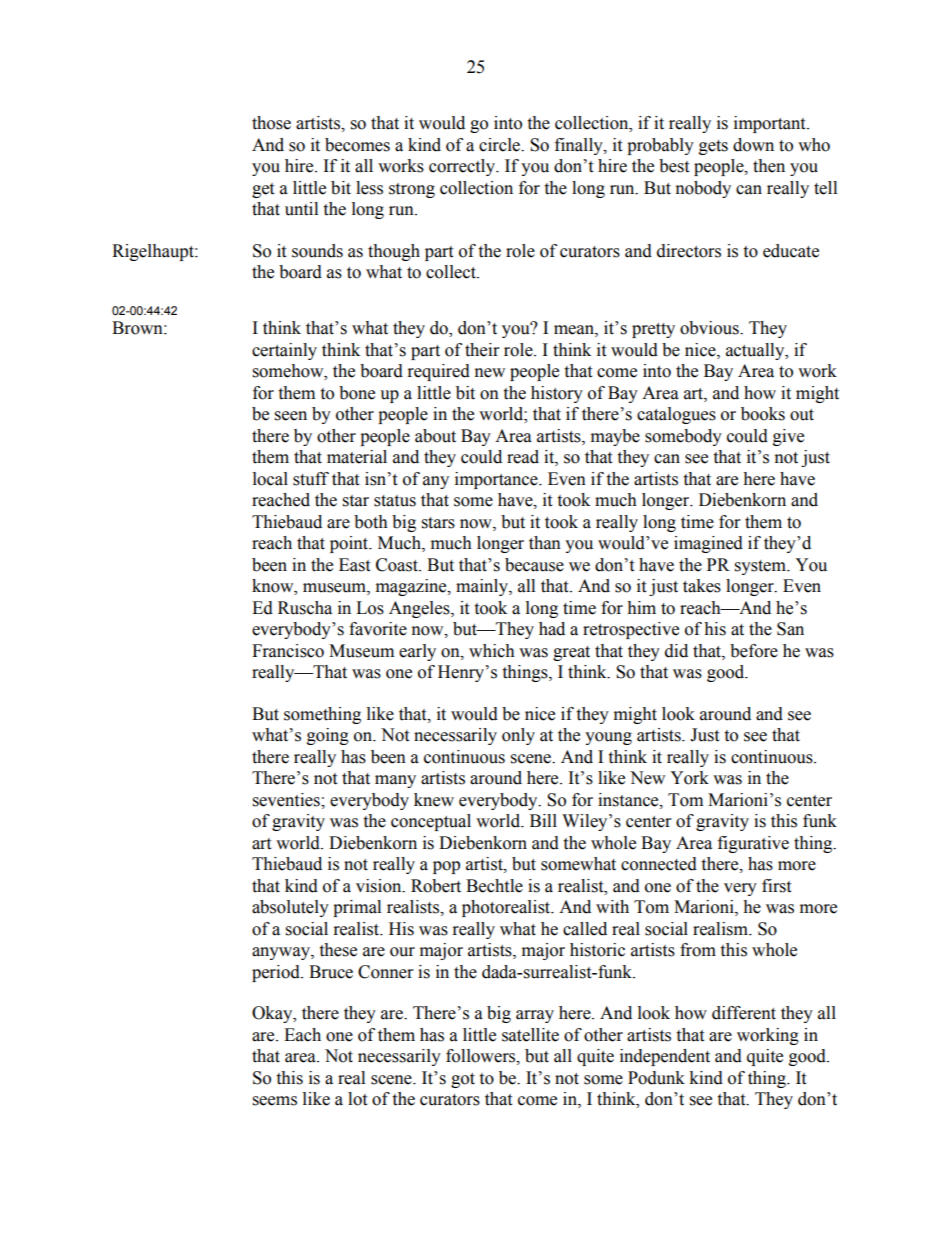  What do you see at coordinates (535, 1016) in the image?
I see `array` at bounding box center [535, 1016].
